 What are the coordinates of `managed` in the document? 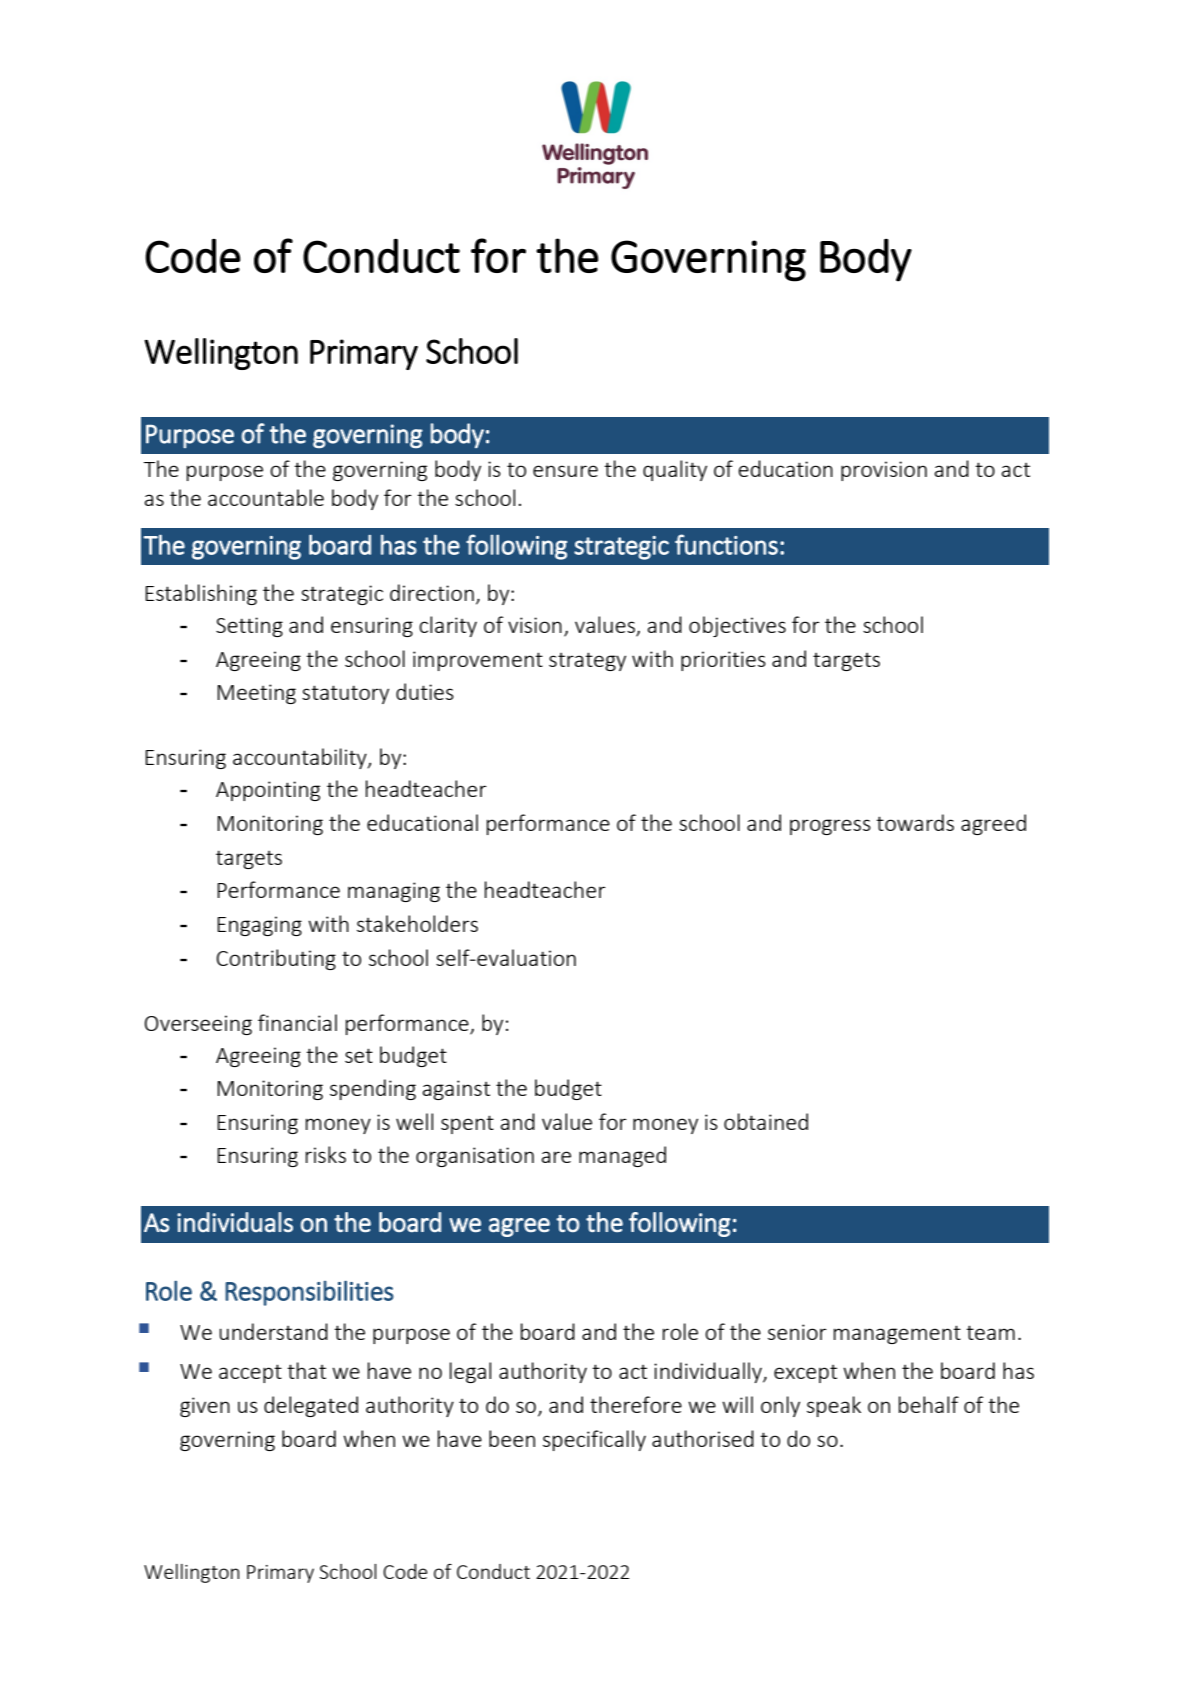 It's located at (622, 1156).
